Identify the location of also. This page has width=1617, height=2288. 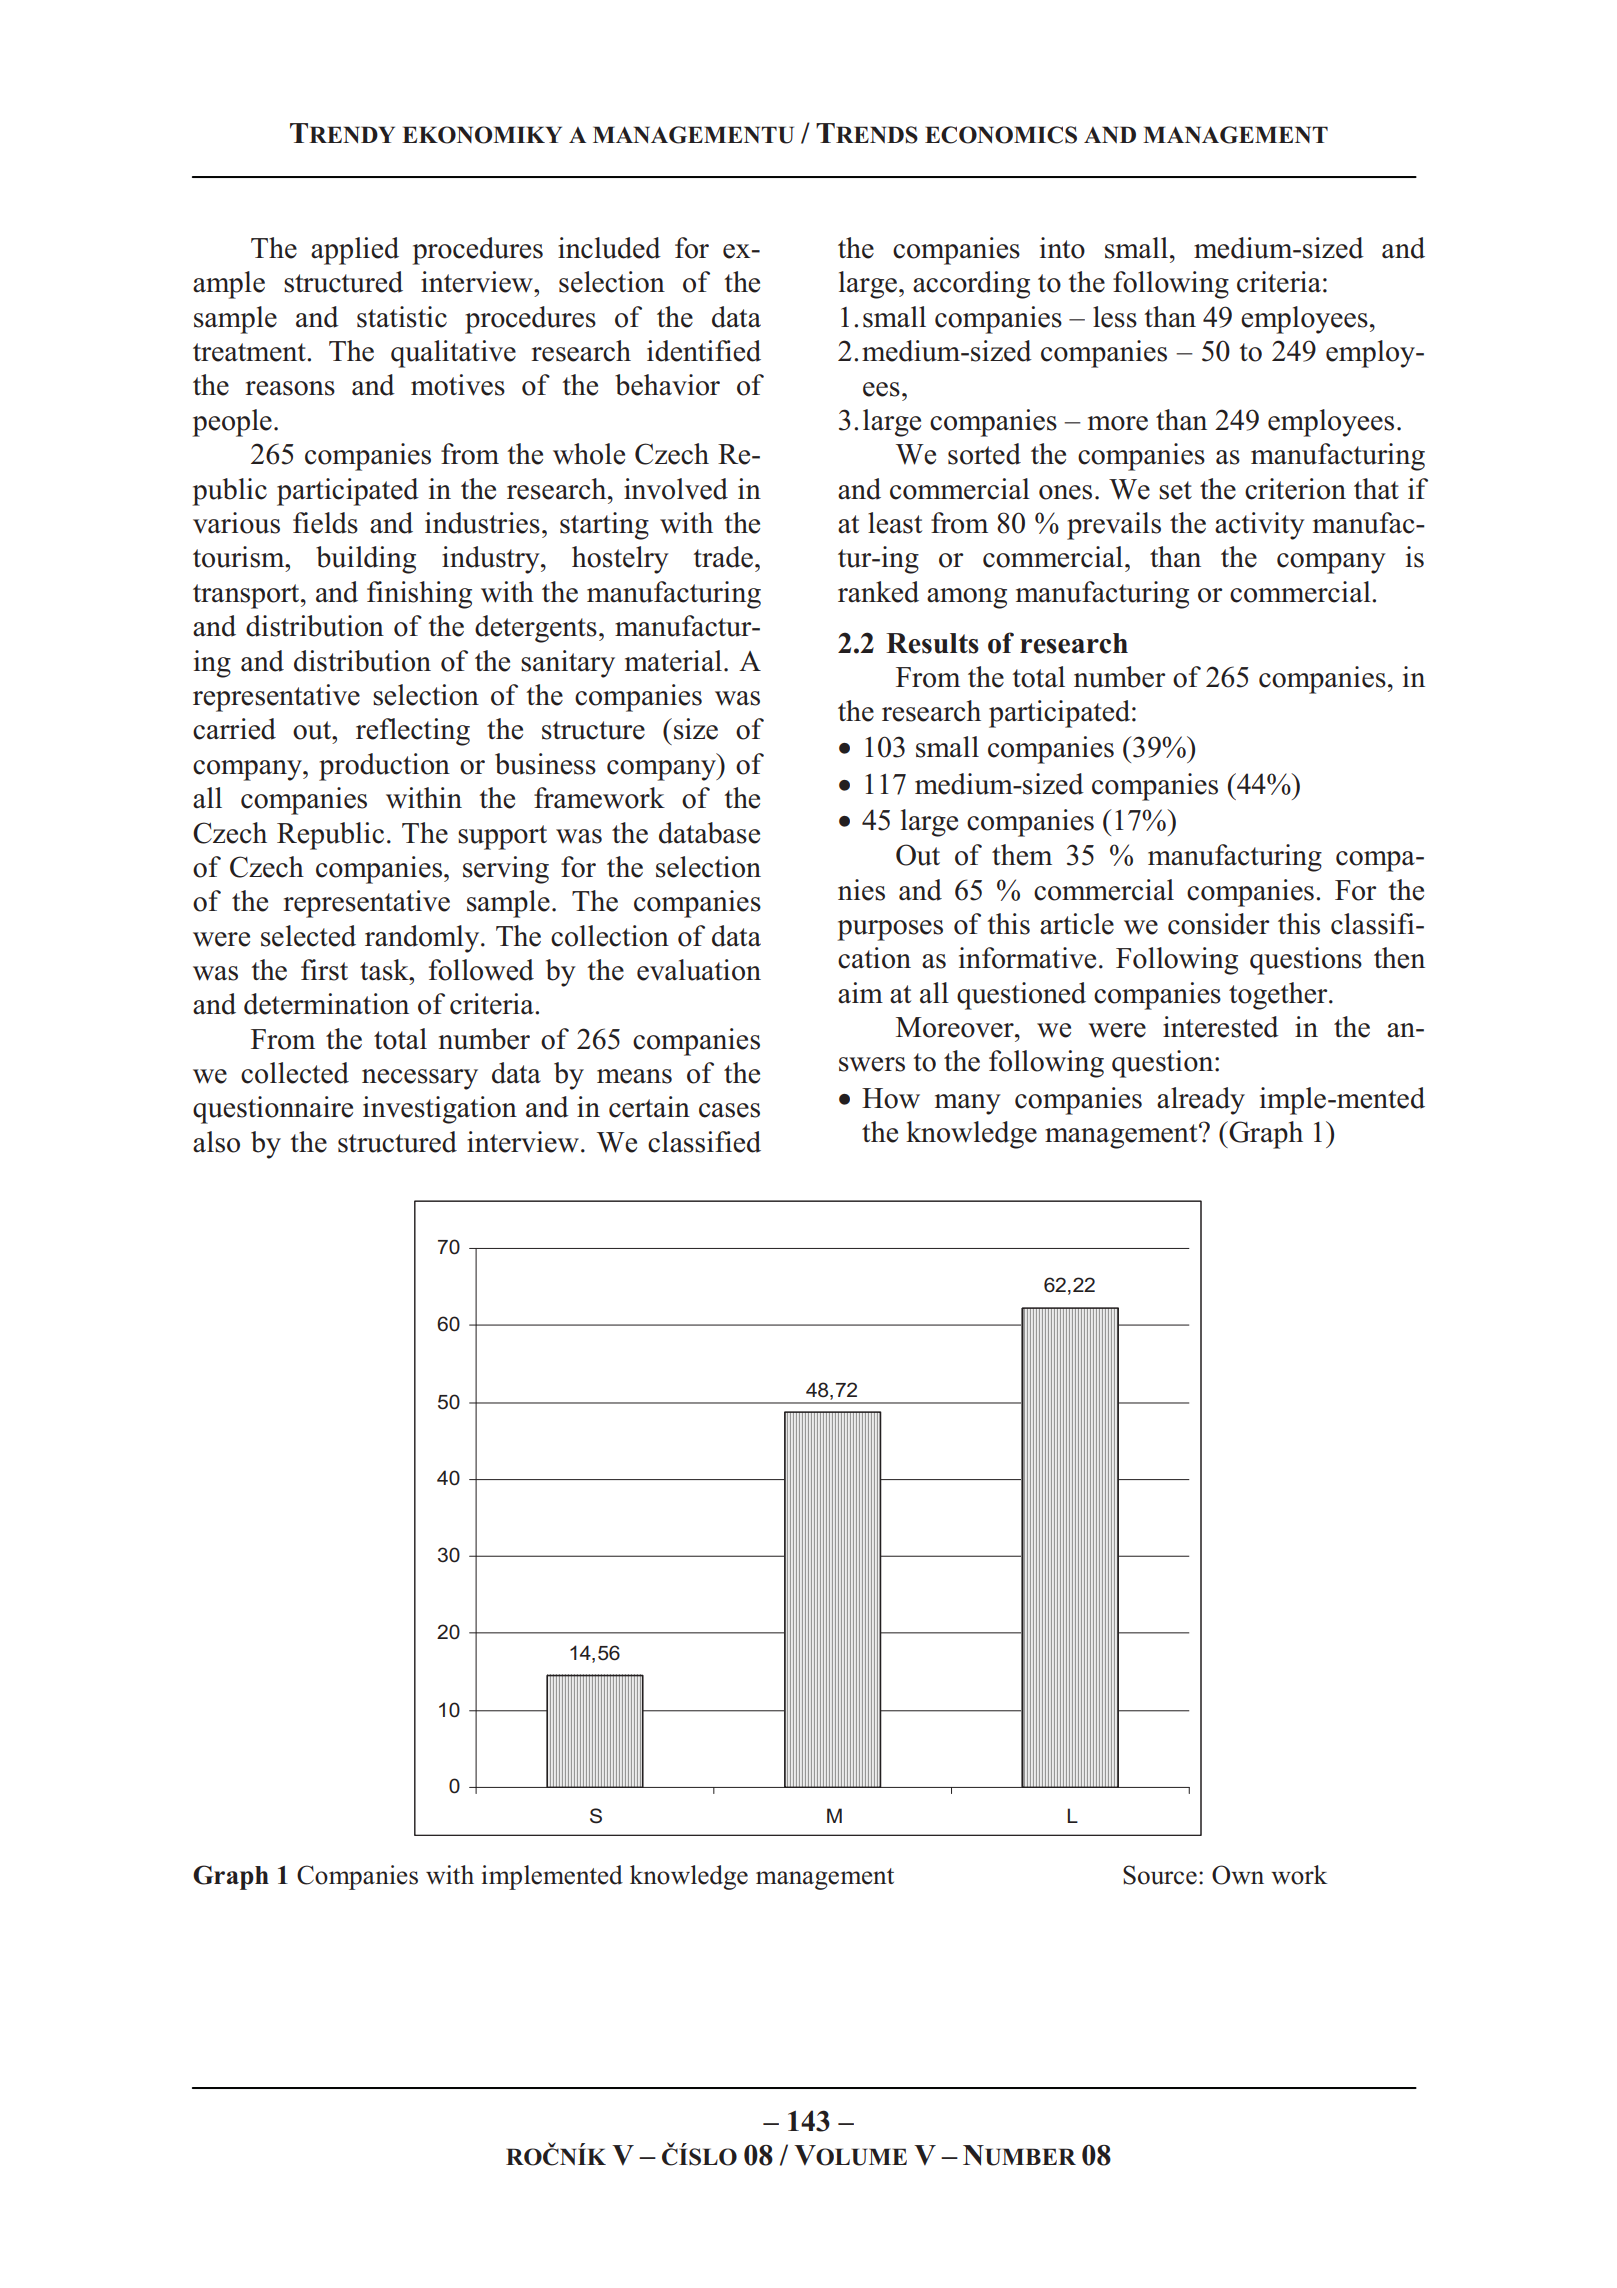
(216, 1142).
